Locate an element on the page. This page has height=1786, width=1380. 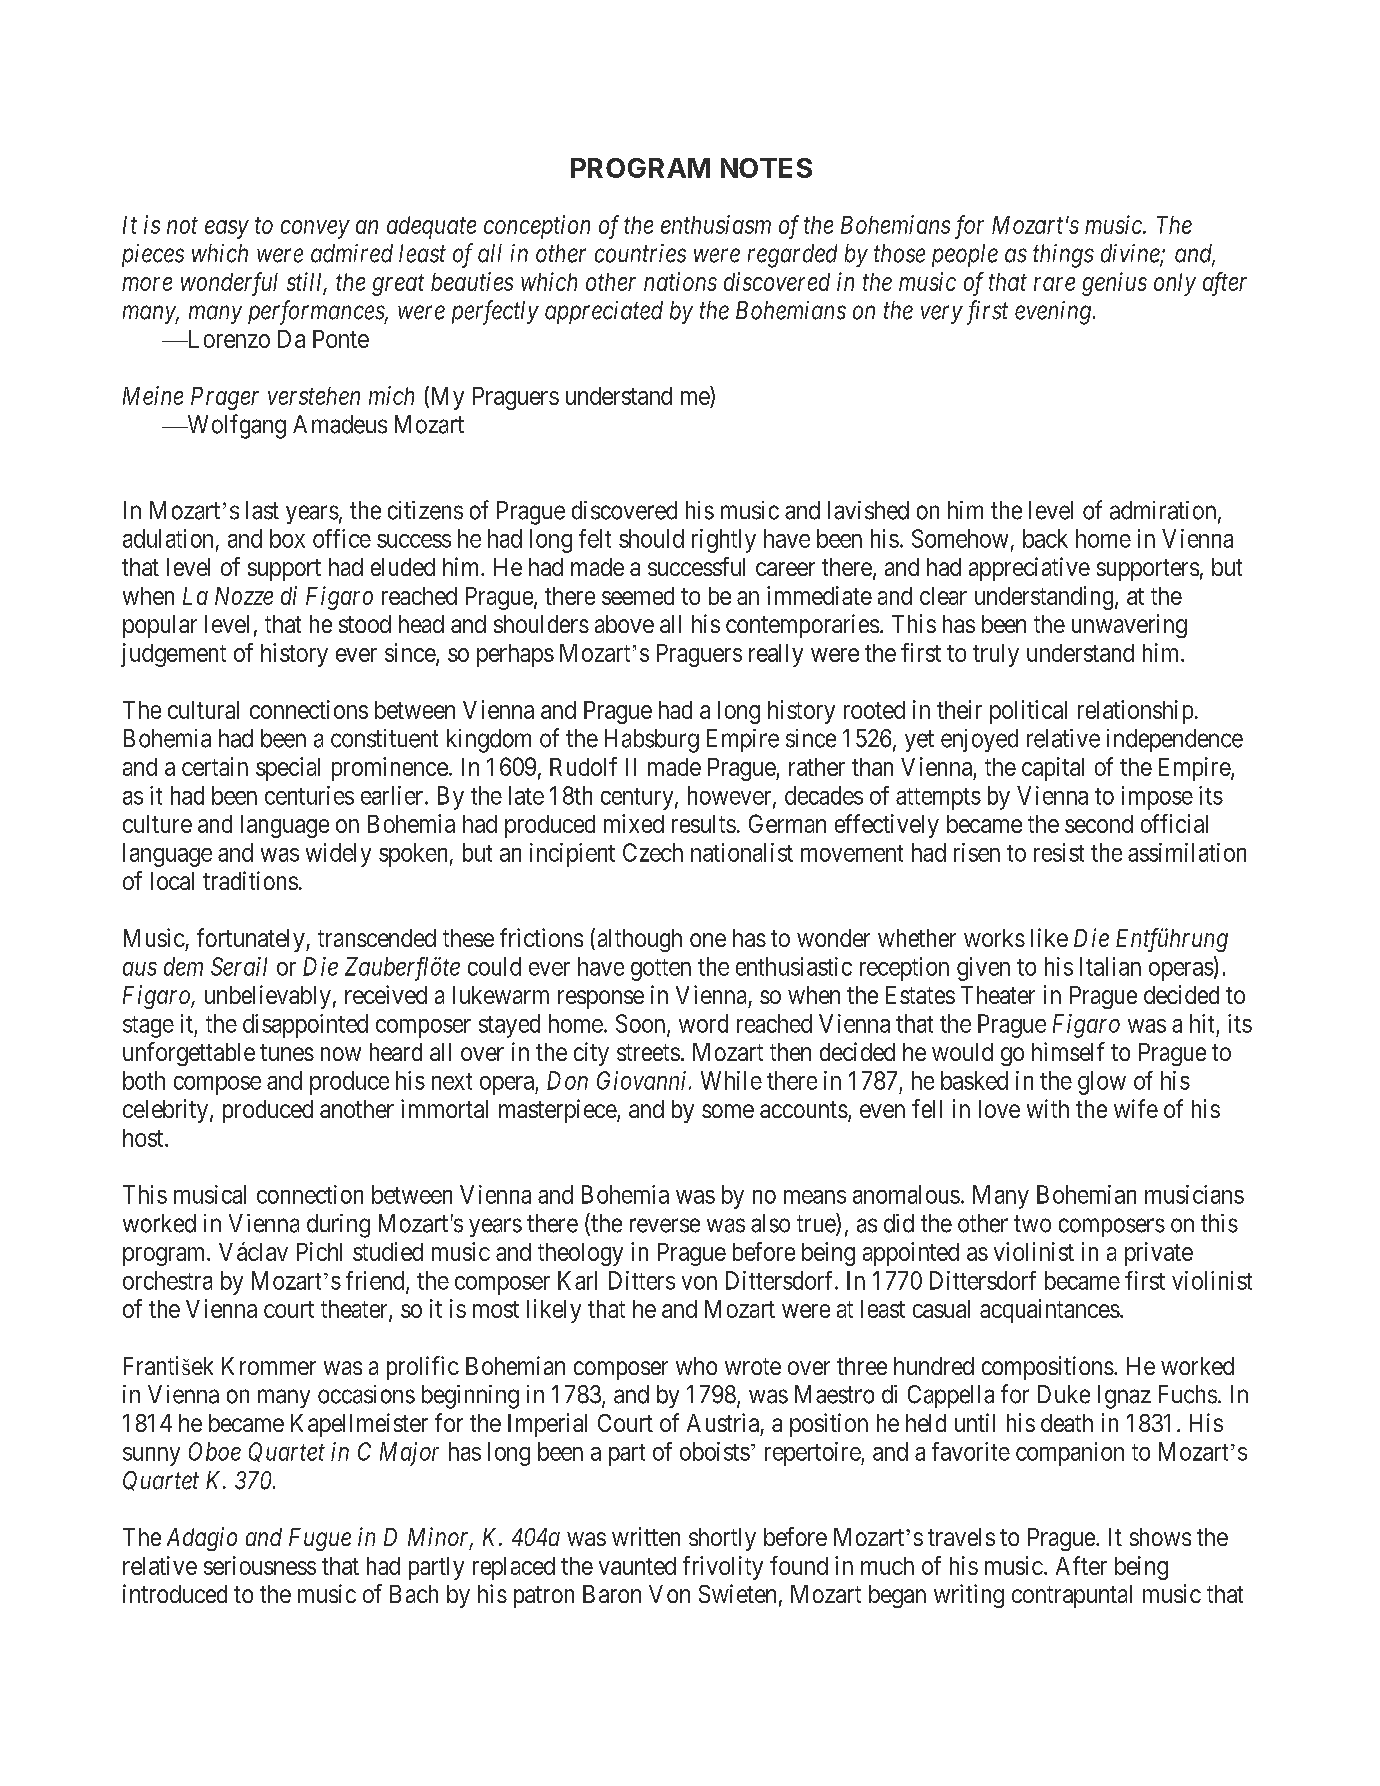
with is located at coordinates (1048, 1108).
